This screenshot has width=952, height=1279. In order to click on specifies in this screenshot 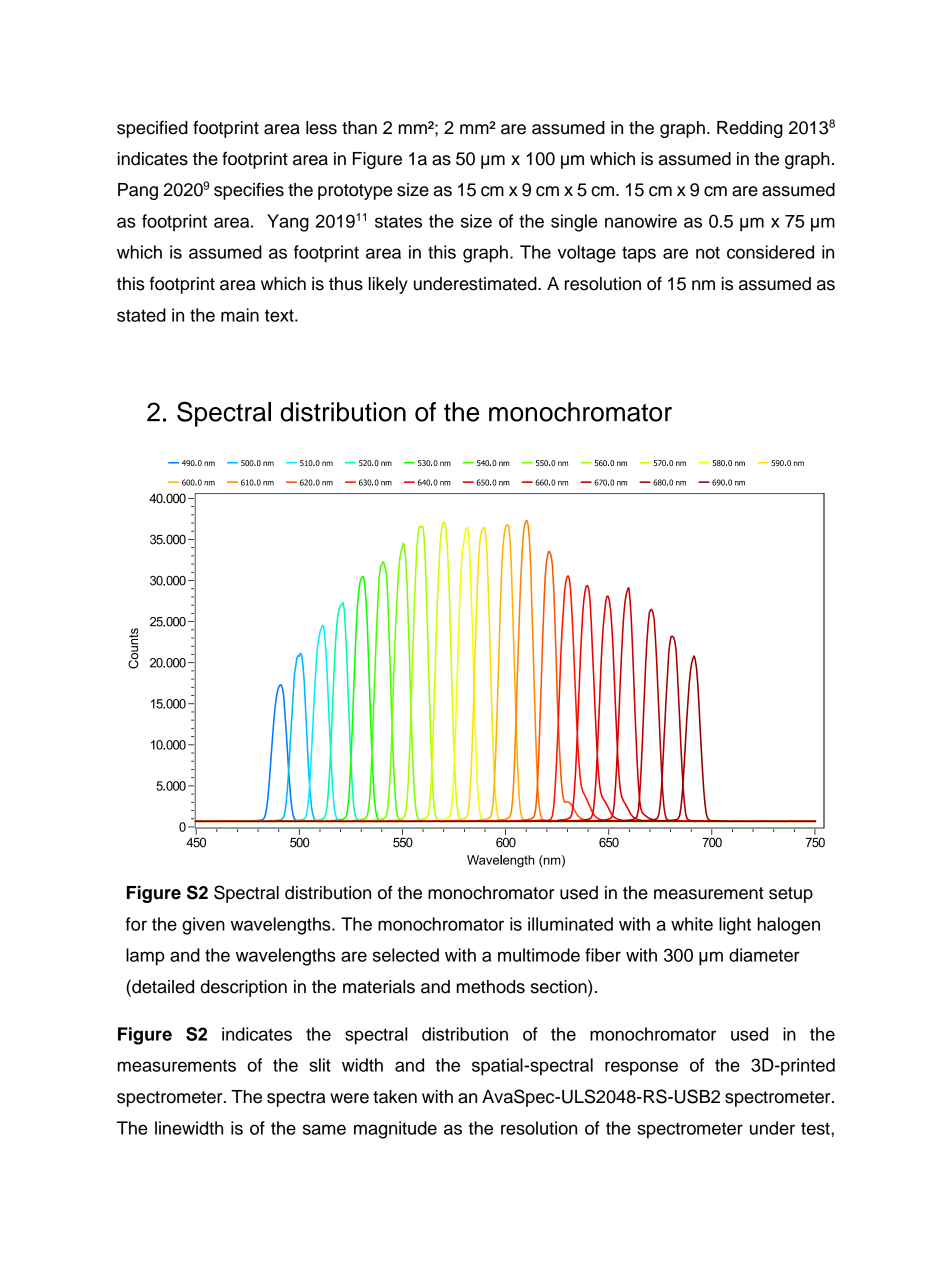, I will do `click(249, 191)`.
